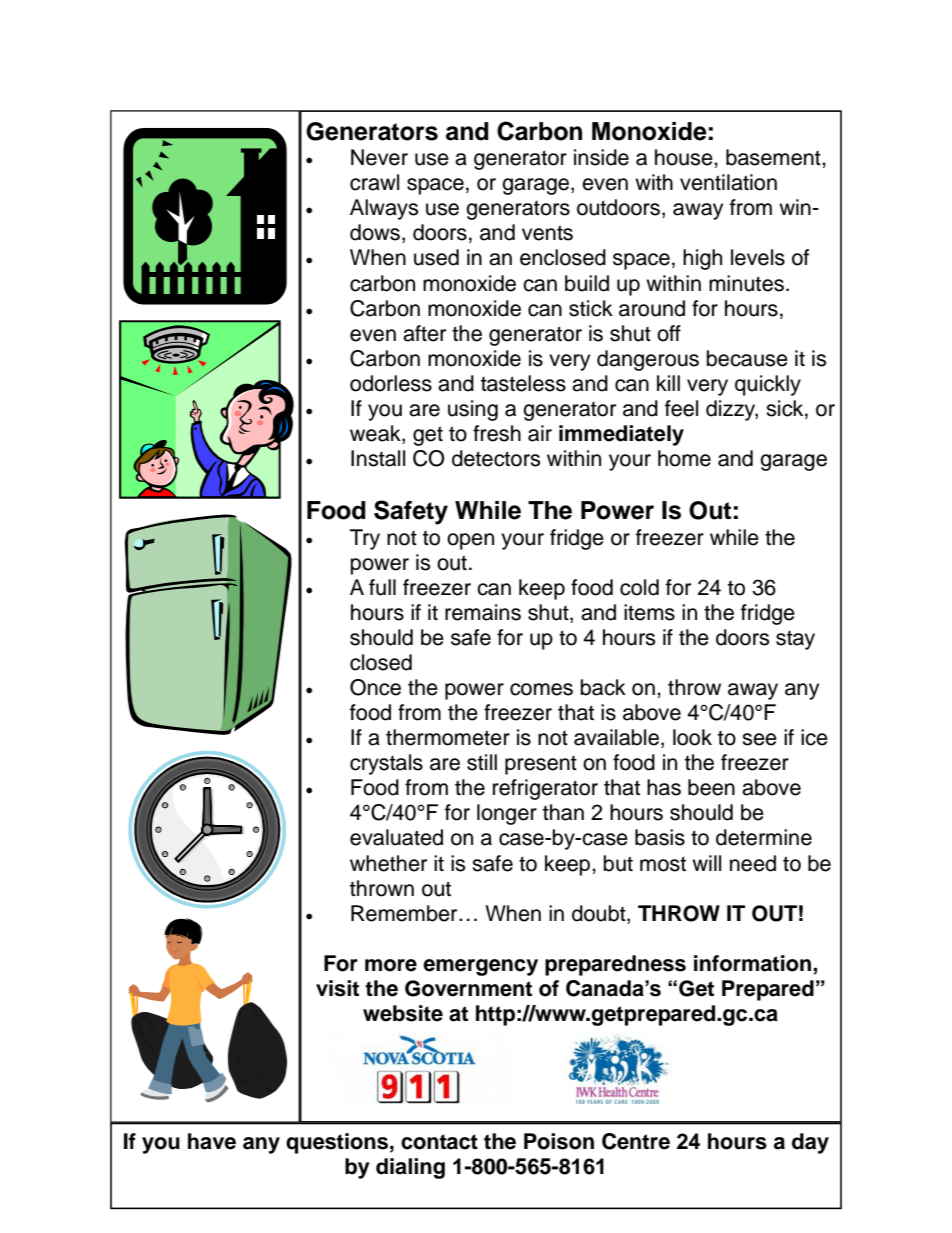 The image size is (952, 1233). What do you see at coordinates (810, 1143) in the screenshot?
I see `day` at bounding box center [810, 1143].
